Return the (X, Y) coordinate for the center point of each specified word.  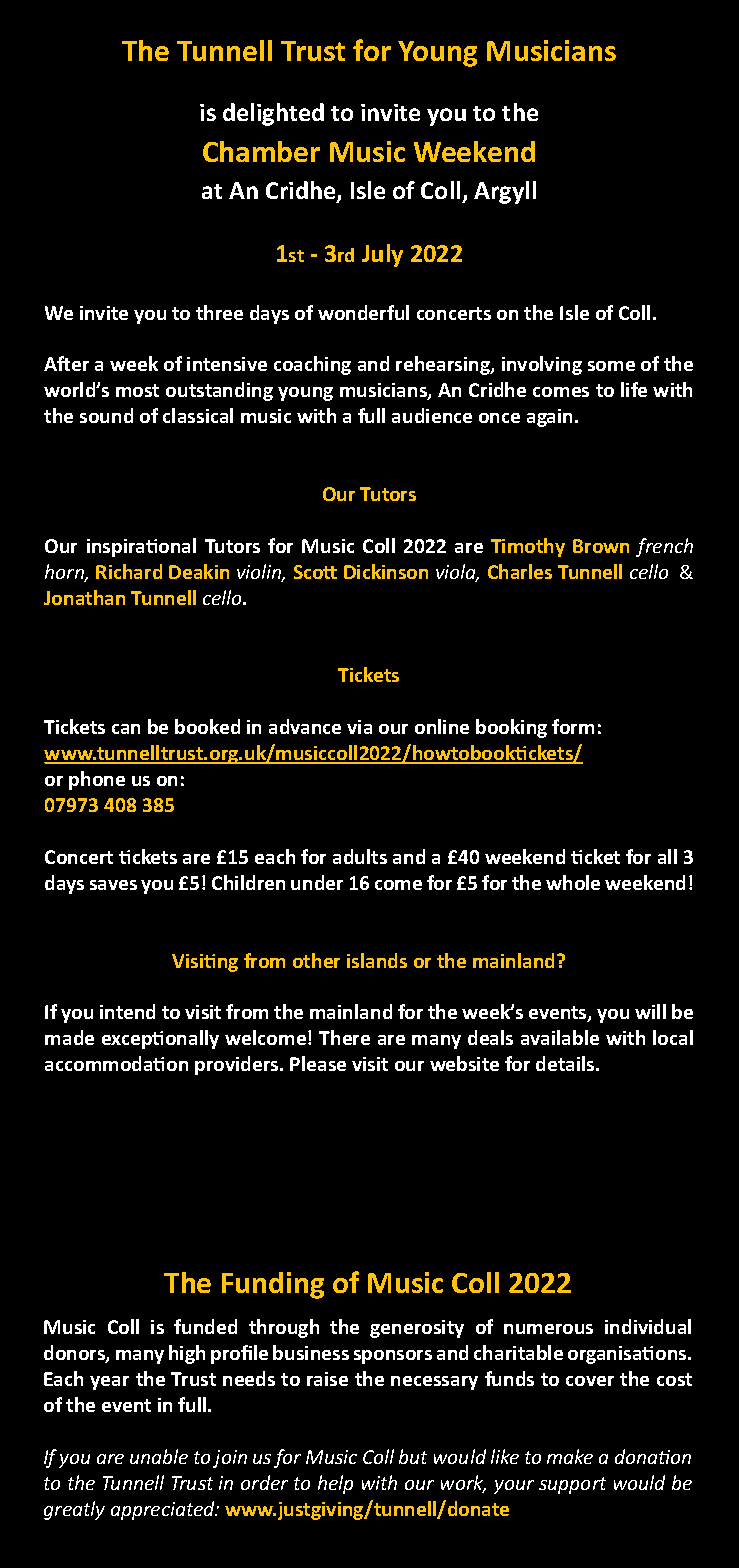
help (335, 1484)
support (572, 1485)
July (382, 255)
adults (360, 856)
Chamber (261, 151)
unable (159, 1456)
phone (97, 780)
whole (573, 882)
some (611, 366)
